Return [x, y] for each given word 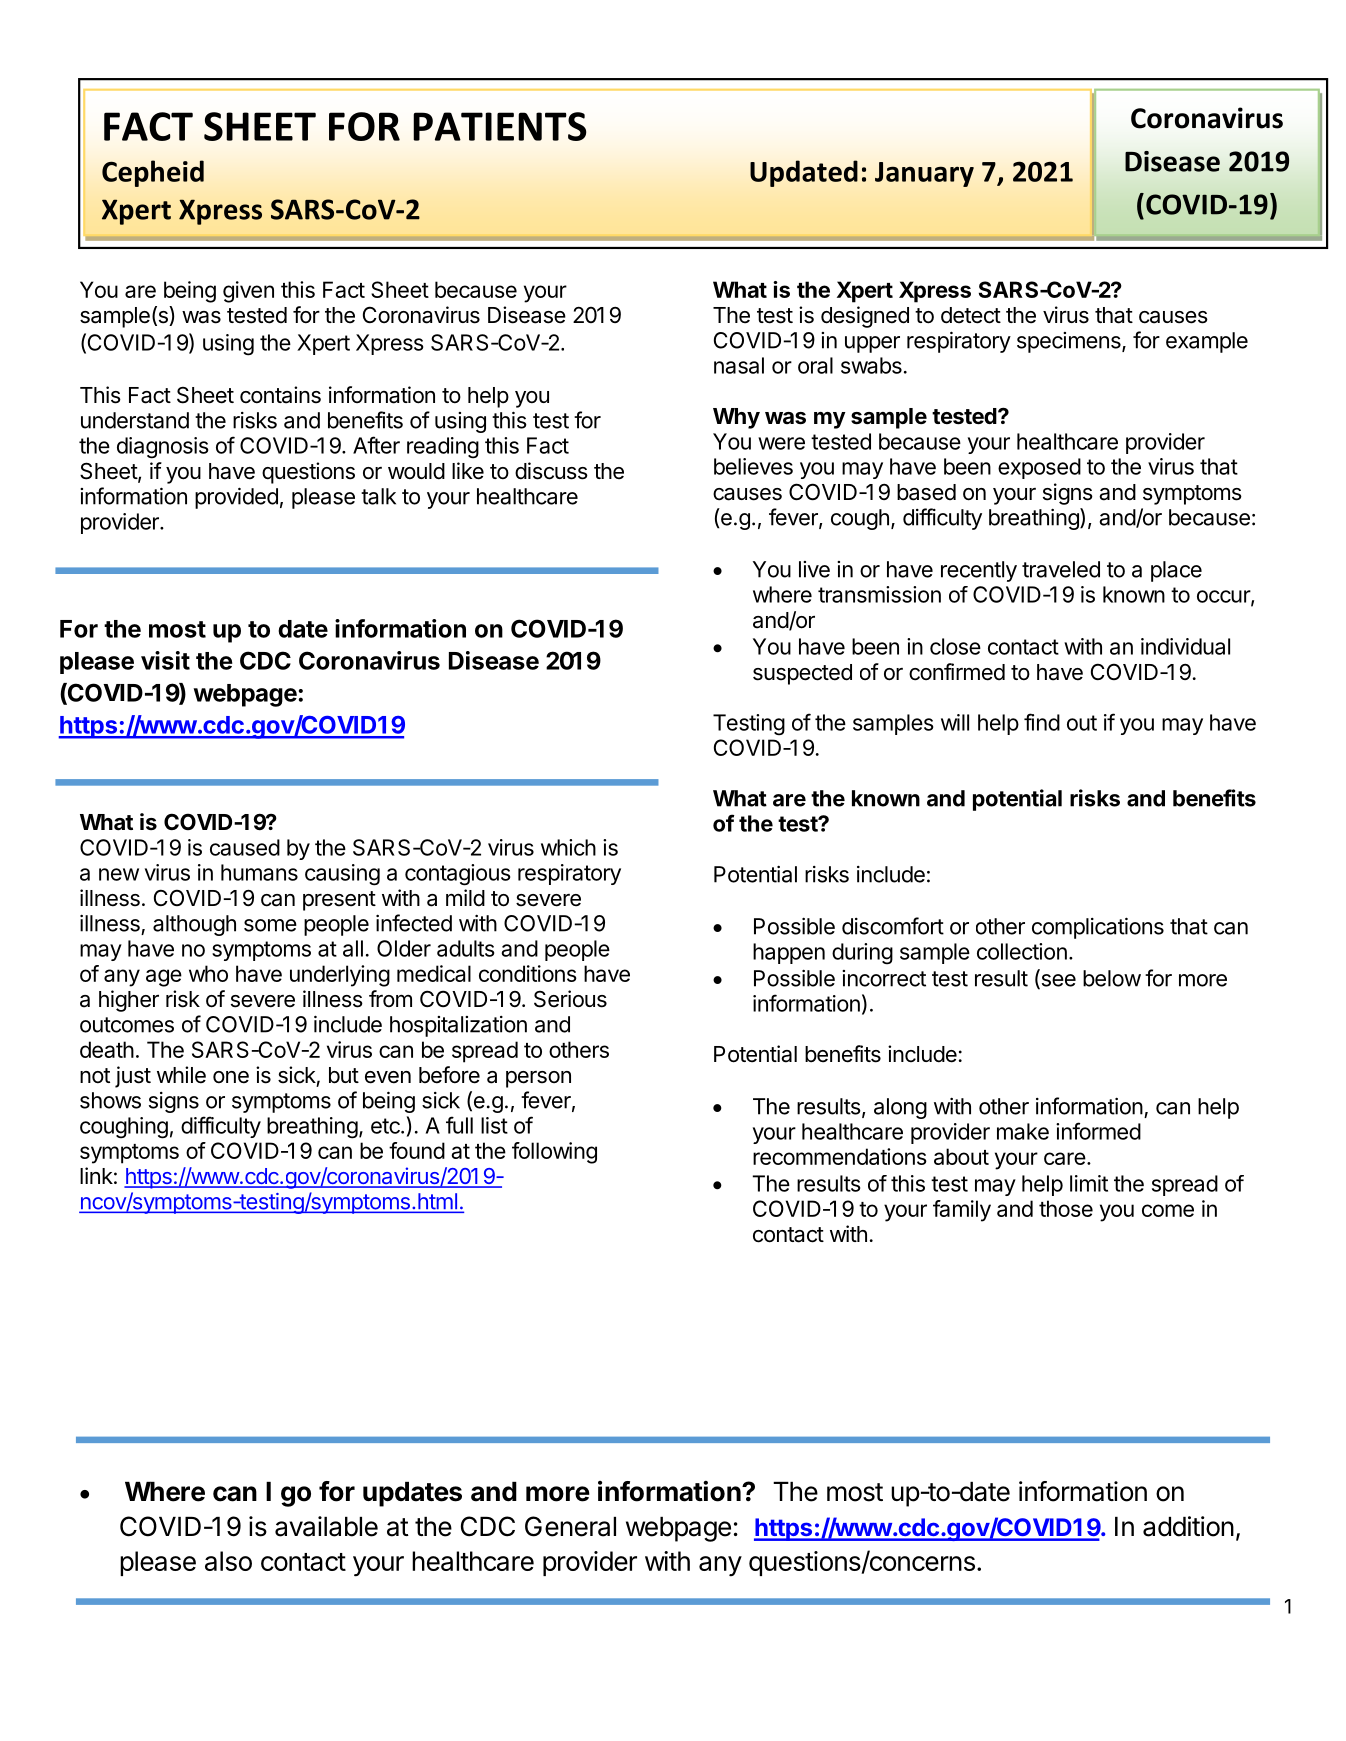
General [570, 1526]
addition [1188, 1526]
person [538, 1079]
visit [165, 660]
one [231, 1077]
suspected [802, 674]
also [228, 1561]
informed [1098, 1131]
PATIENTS [500, 126]
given [248, 292]
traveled [1061, 569]
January [924, 174]
